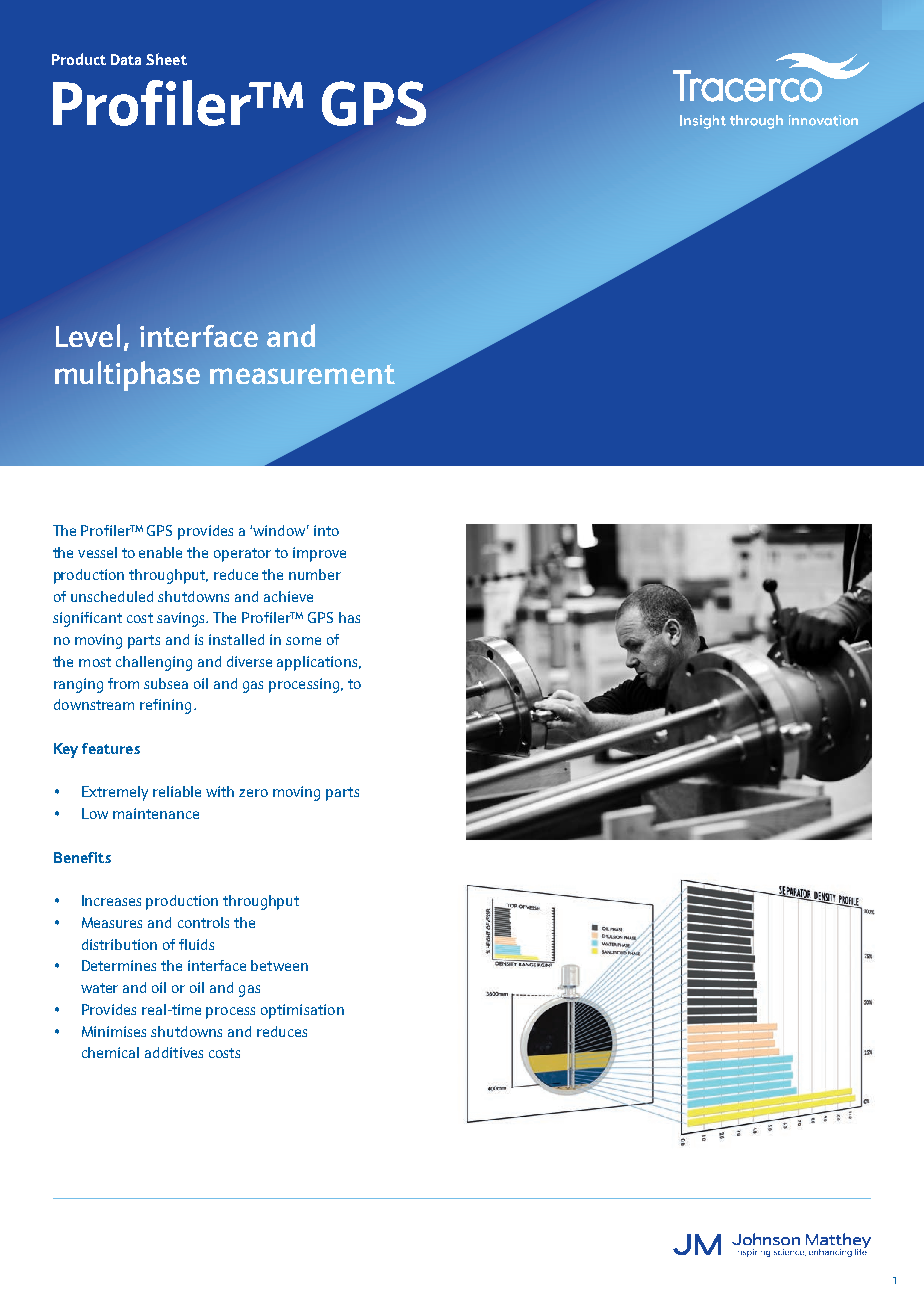 The image size is (924, 1308). What do you see at coordinates (166, 59) in the page?
I see `Sheet` at bounding box center [166, 59].
